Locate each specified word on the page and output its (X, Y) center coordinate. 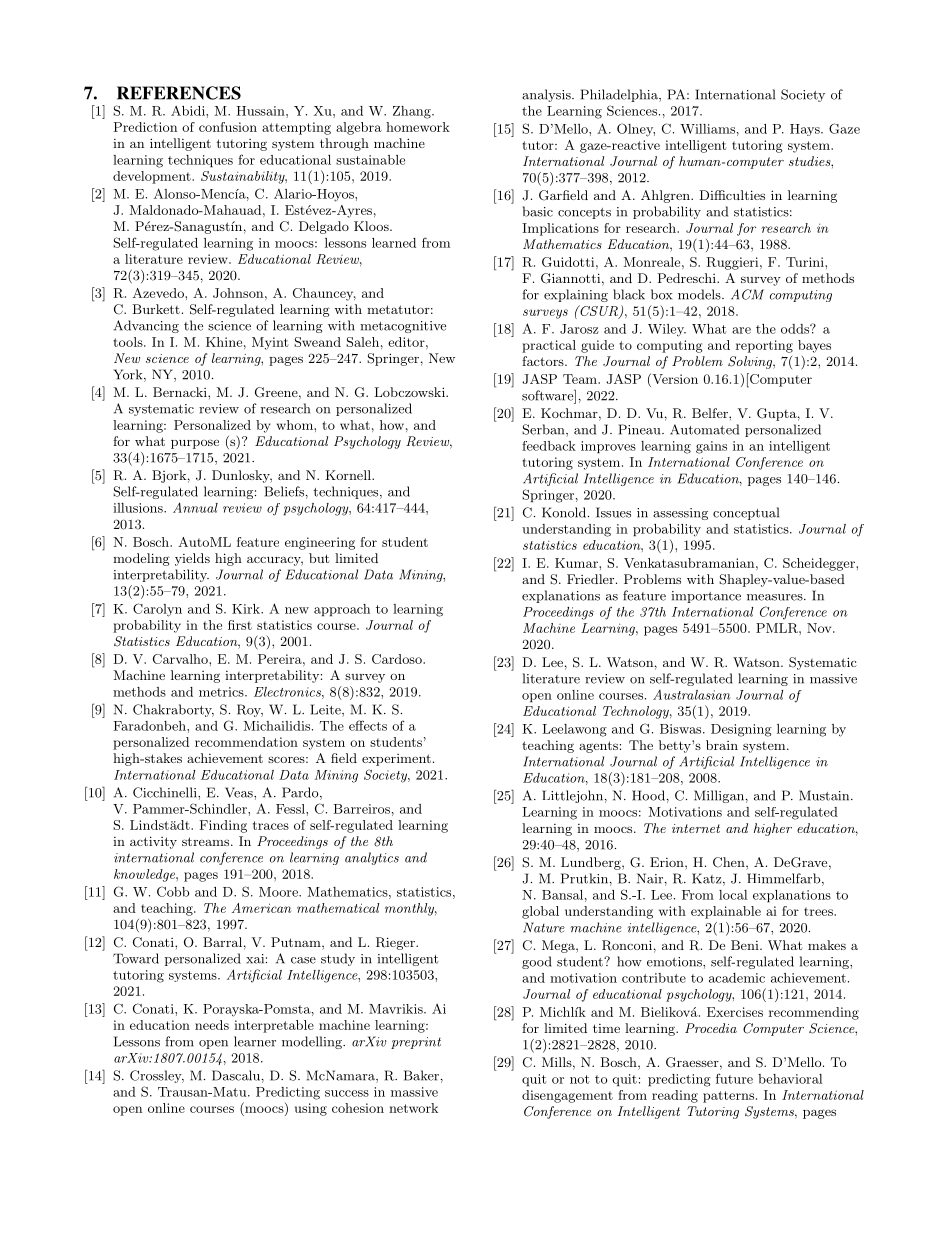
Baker (421, 1075)
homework (418, 127)
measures (776, 597)
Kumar (577, 563)
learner (255, 1041)
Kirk (247, 609)
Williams (707, 129)
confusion (228, 127)
